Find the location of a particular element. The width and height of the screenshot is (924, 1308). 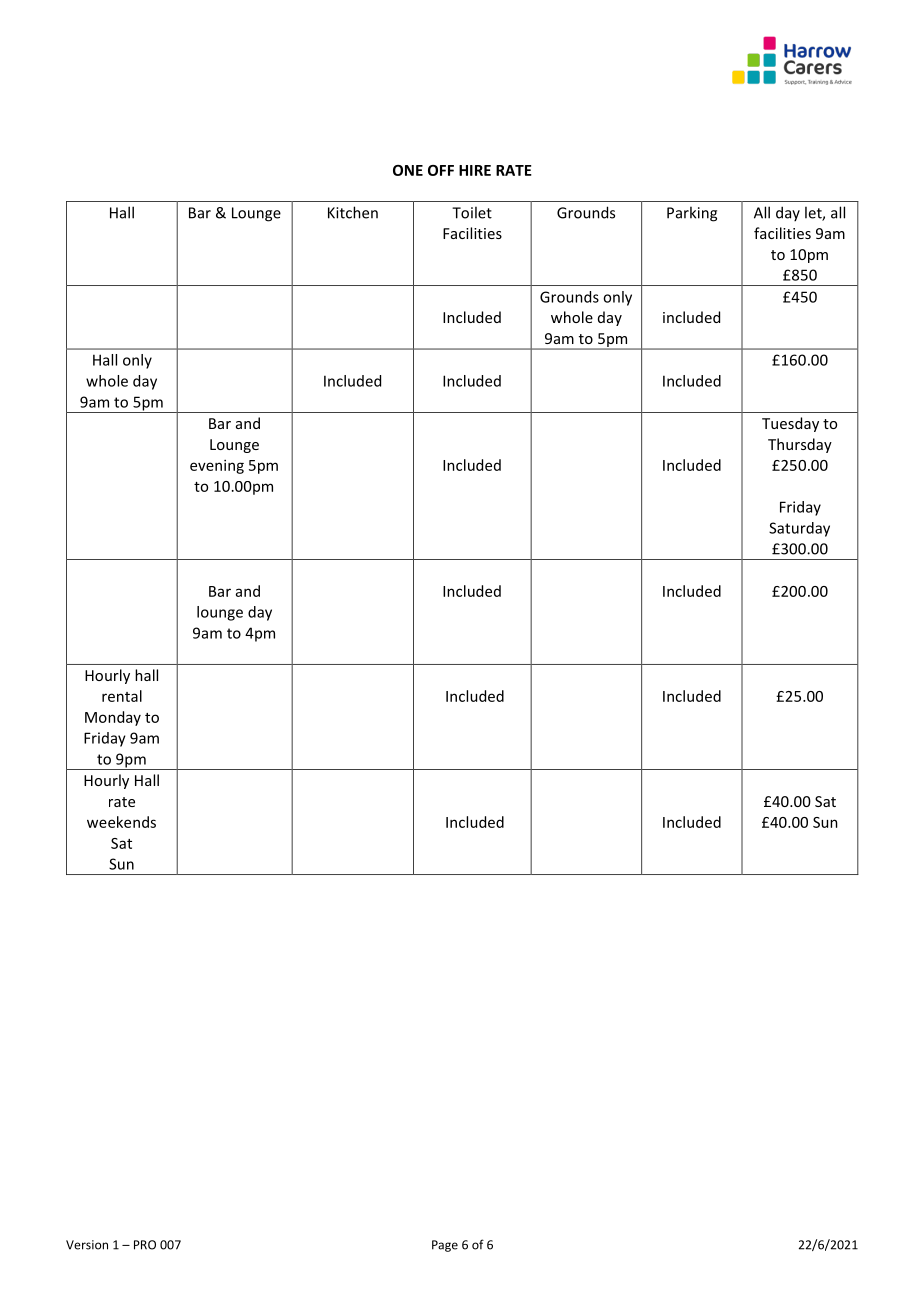

PRO is located at coordinates (145, 1245).
